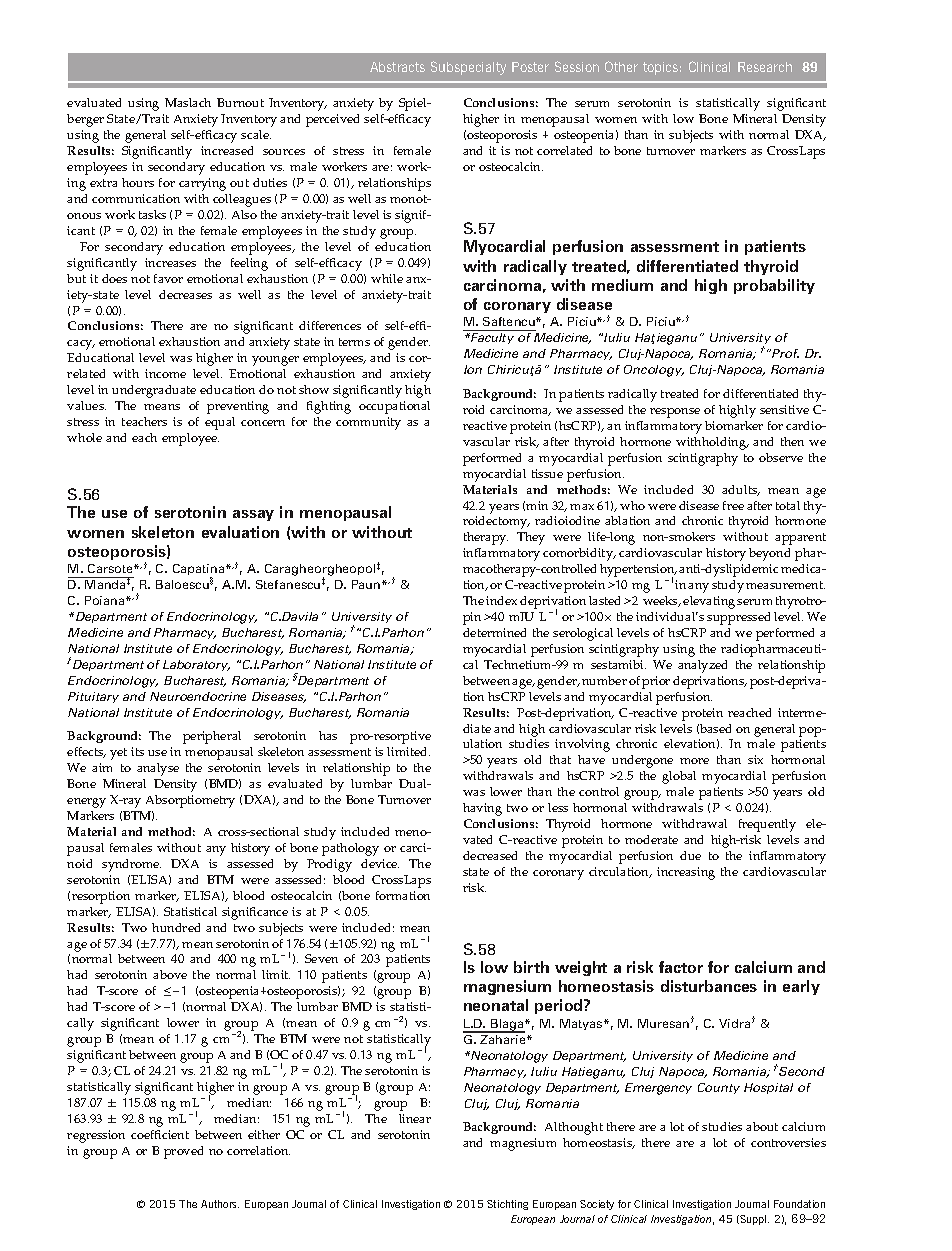 Image resolution: width=952 pixels, height=1251 pixels. What do you see at coordinates (397, 67) in the screenshot?
I see `Abstracts` at bounding box center [397, 67].
